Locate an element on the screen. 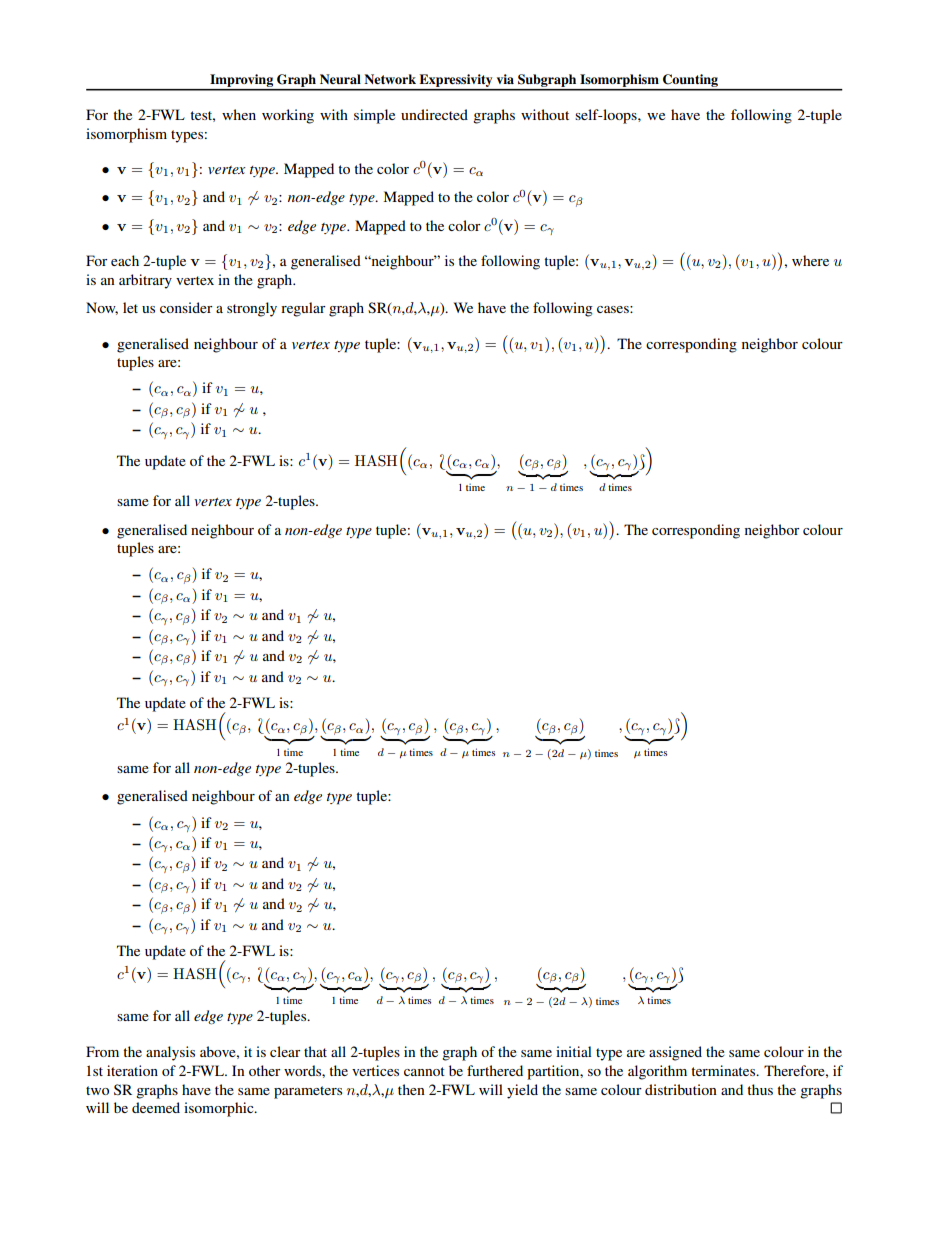  Counting is located at coordinates (691, 82).
